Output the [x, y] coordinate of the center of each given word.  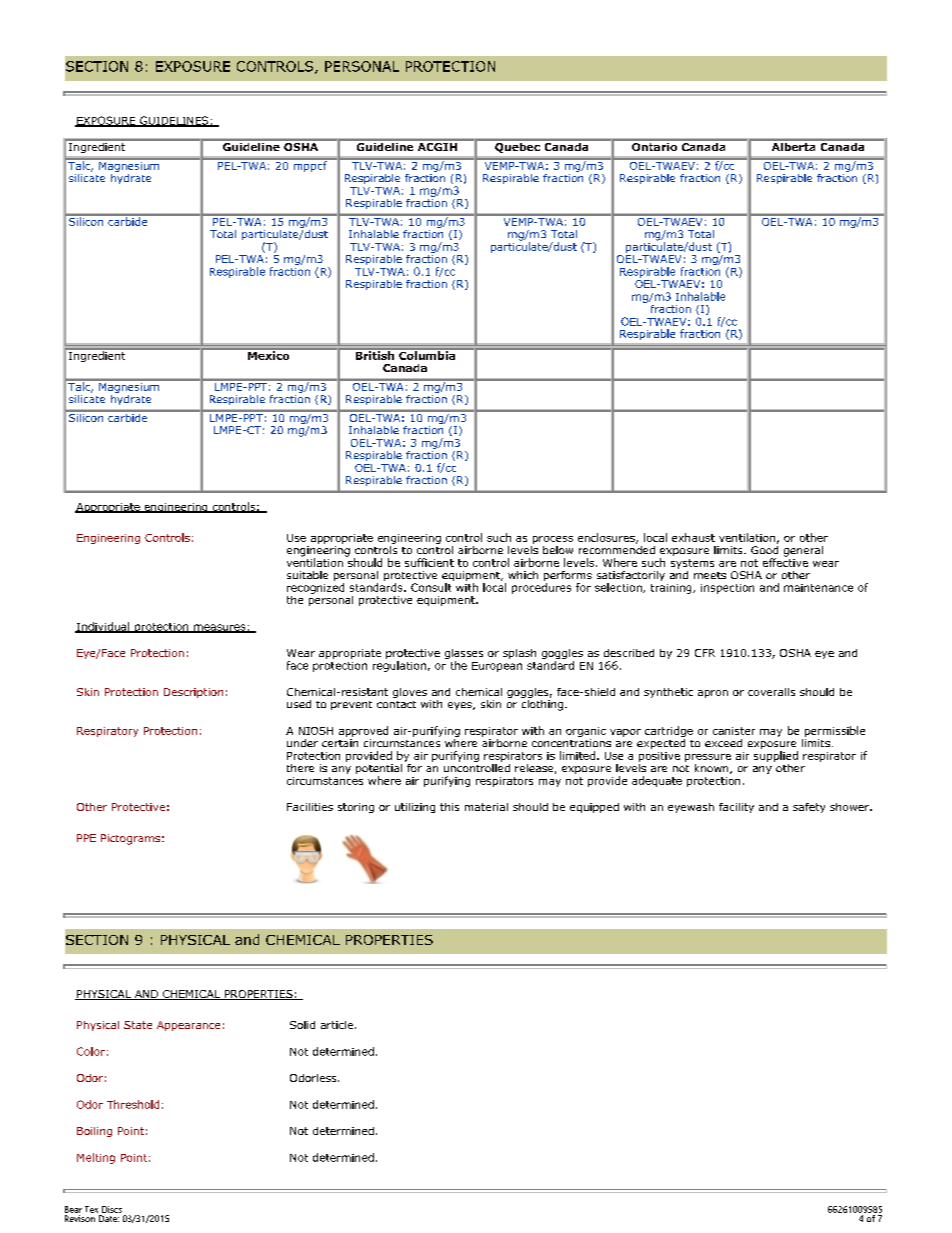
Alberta [793, 145]
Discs [112, 1209]
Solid [302, 1025]
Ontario [654, 145]
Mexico [269, 354]
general [803, 551]
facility [736, 808]
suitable [307, 575]
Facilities [310, 807]
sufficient [429, 562]
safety [809, 808]
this [449, 807]
